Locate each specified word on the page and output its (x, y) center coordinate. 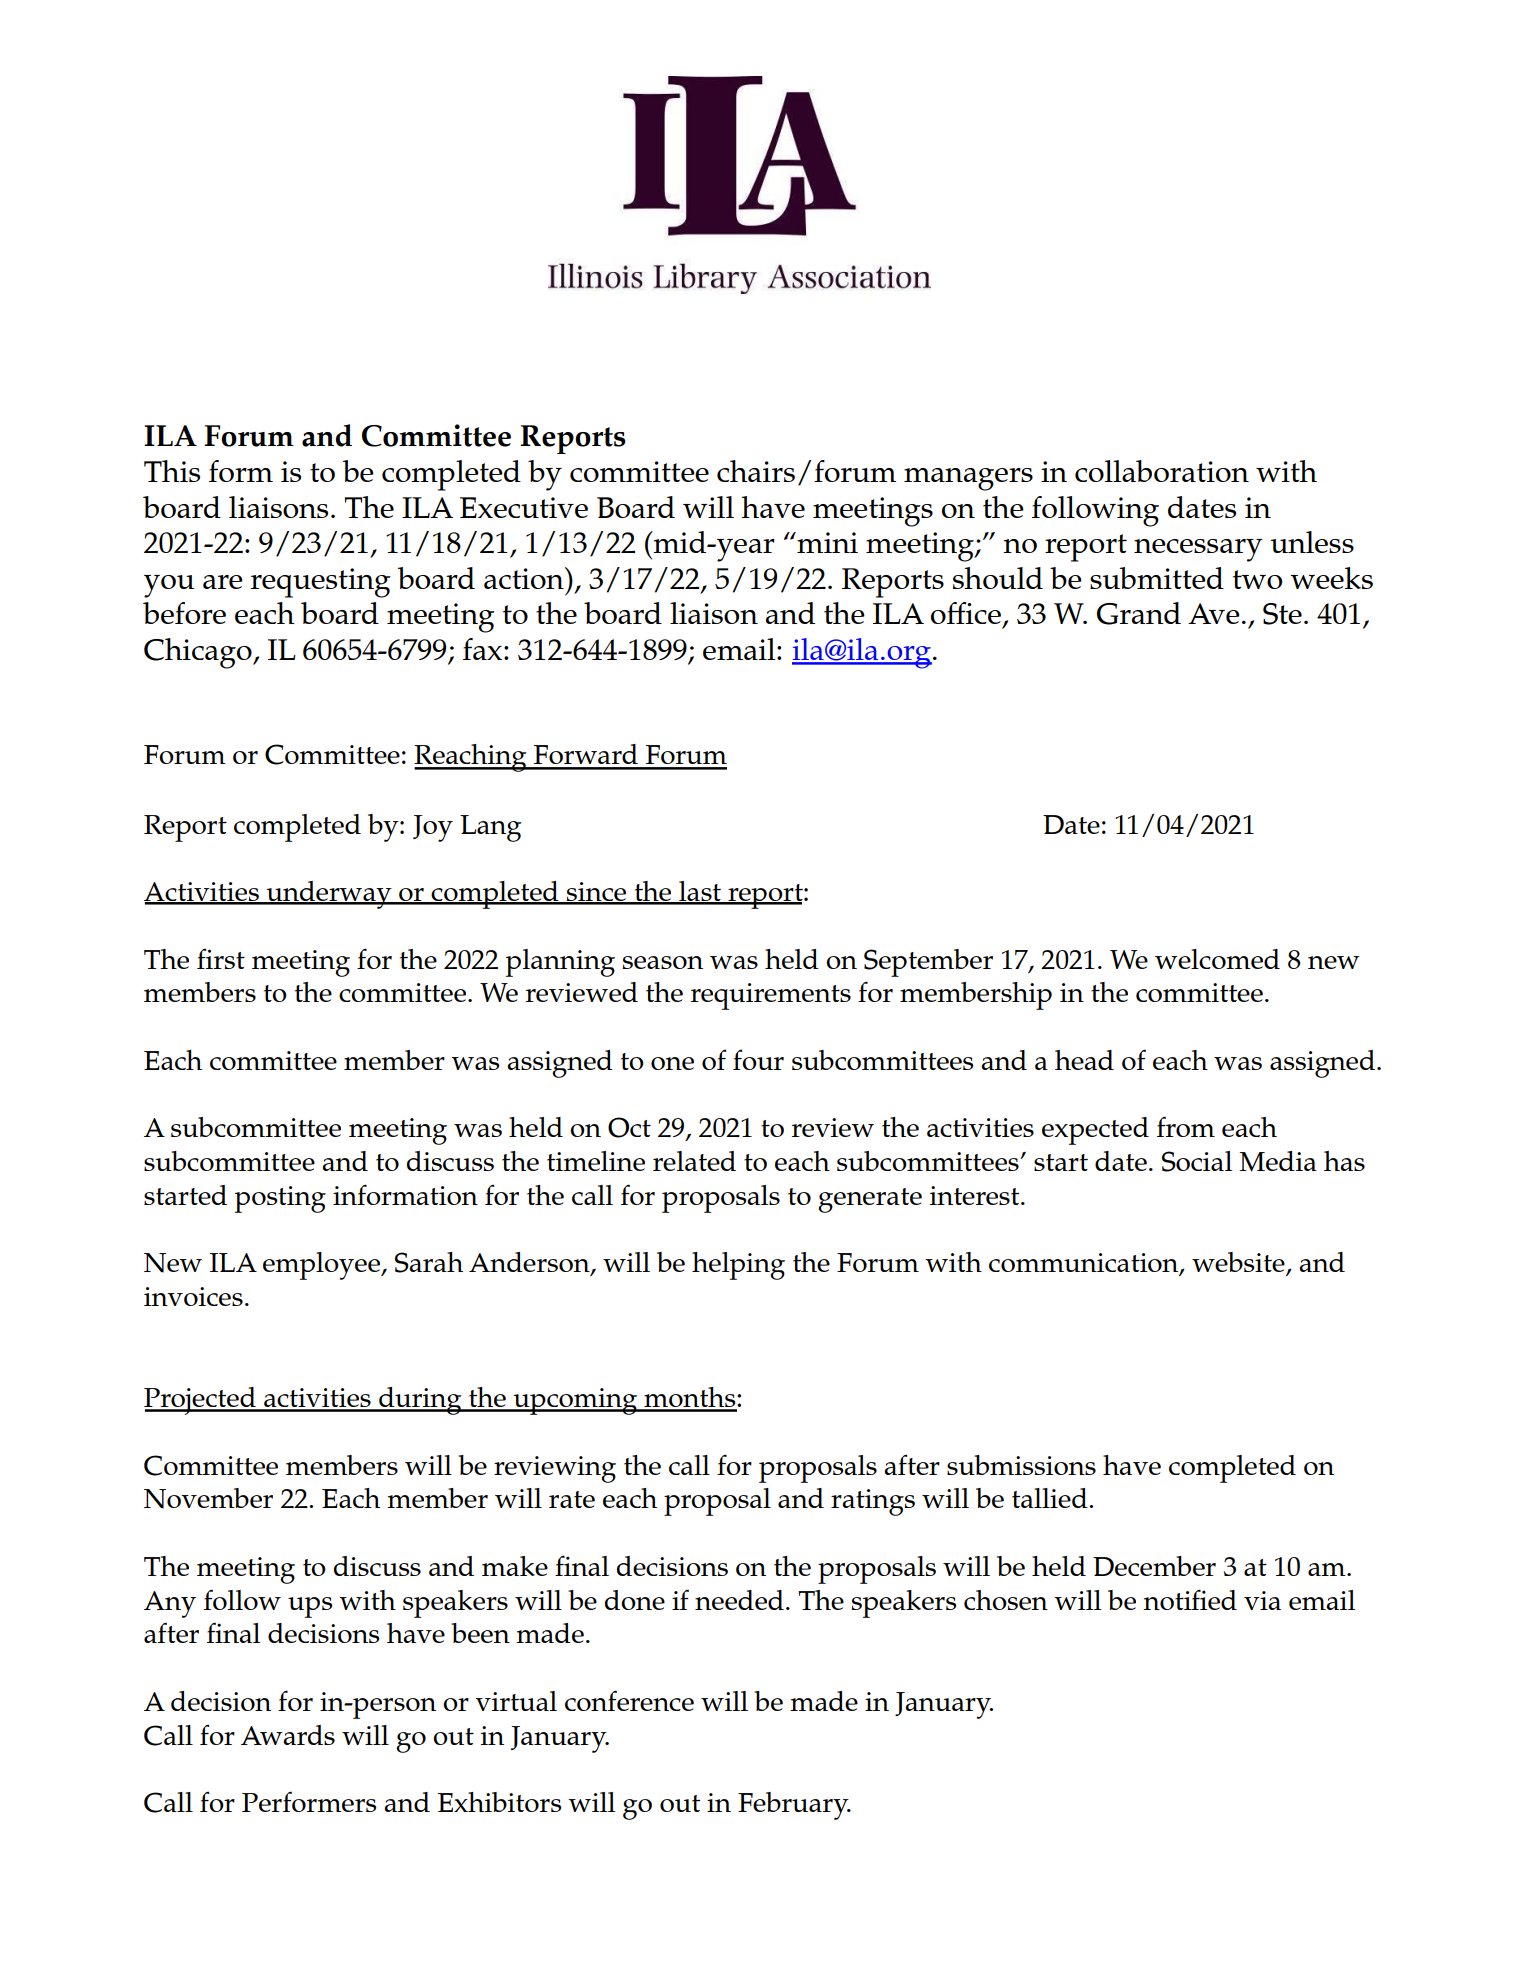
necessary (1198, 550)
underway (329, 895)
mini (826, 542)
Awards (288, 1735)
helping (738, 1266)
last (700, 892)
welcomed (1217, 959)
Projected (201, 1401)
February (794, 1806)
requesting (321, 583)
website (1239, 1263)
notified (1190, 1599)
